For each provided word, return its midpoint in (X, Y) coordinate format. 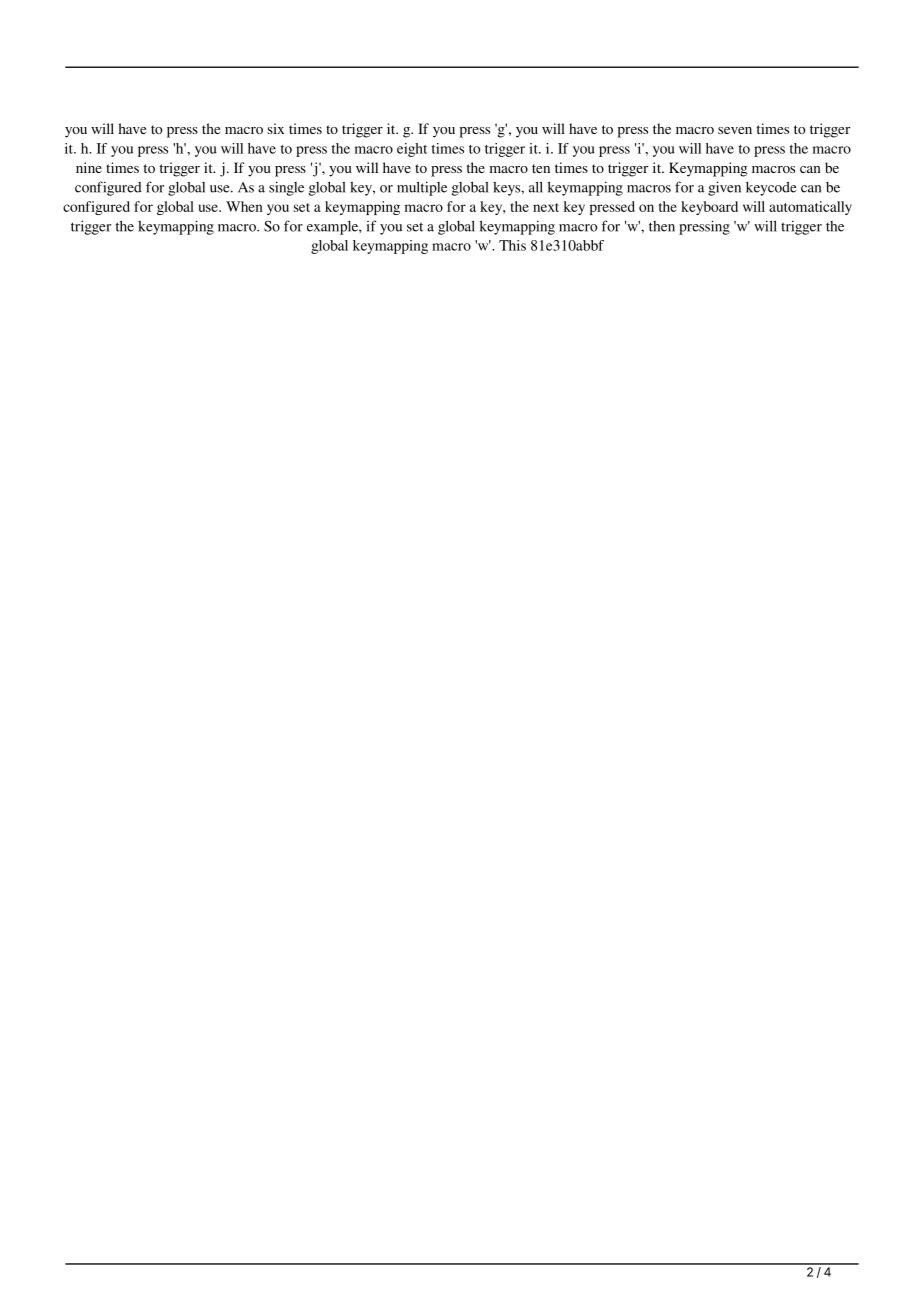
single (286, 188)
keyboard (709, 208)
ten (541, 168)
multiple (422, 188)
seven (735, 130)
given (724, 188)
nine (89, 167)
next (546, 207)
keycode (771, 188)
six (276, 128)
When (244, 206)
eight (412, 150)
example (333, 228)
